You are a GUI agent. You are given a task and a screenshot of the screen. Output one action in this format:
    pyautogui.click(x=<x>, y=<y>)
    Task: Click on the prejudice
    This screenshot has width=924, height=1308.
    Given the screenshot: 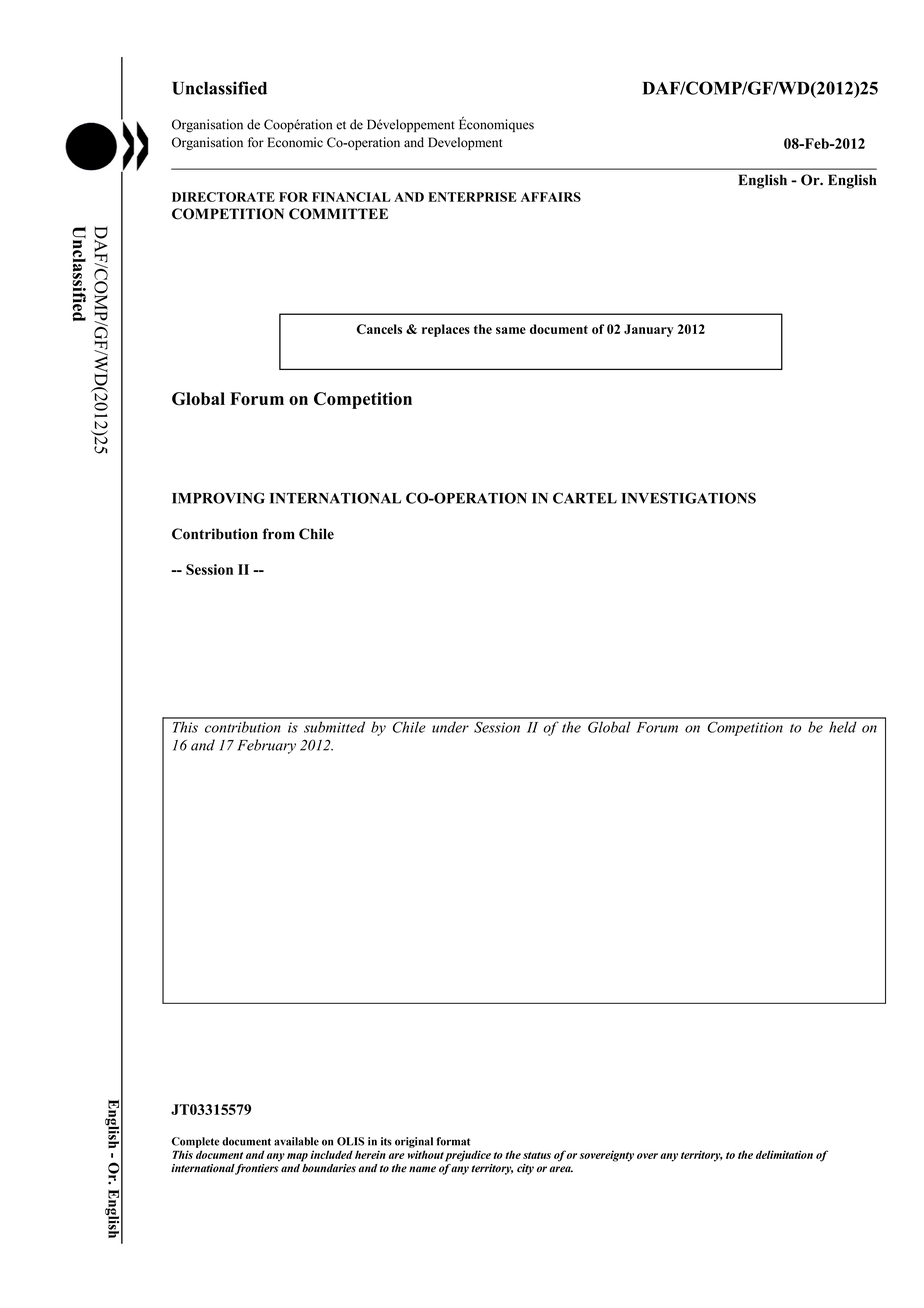 What is the action you would take?
    pyautogui.click(x=468, y=1156)
